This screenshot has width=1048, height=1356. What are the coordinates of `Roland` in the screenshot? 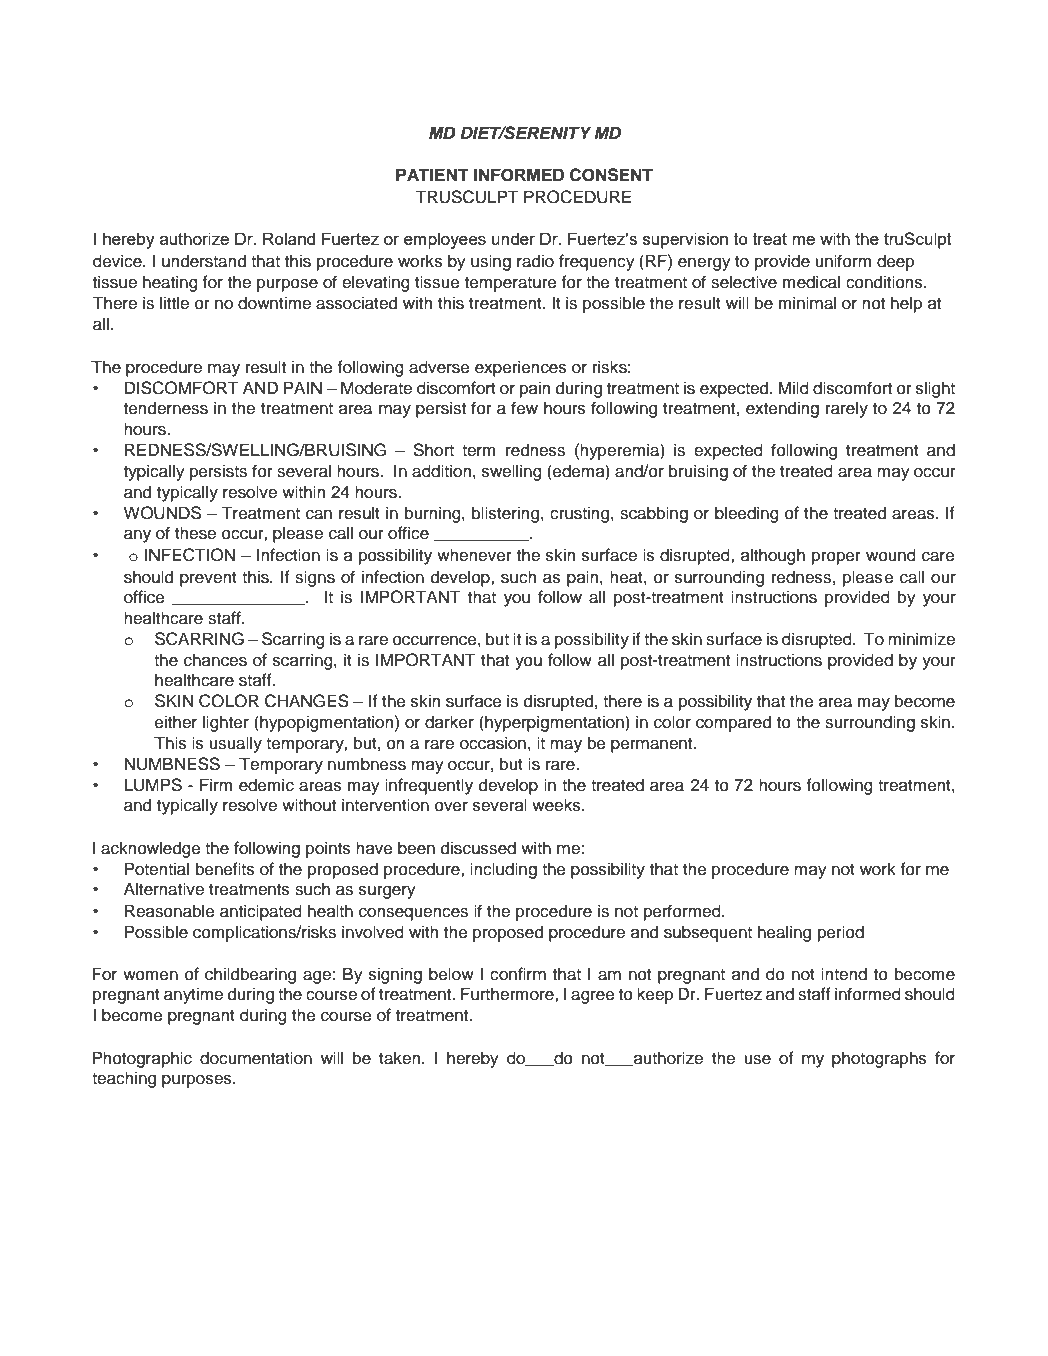 It's located at (289, 238).
